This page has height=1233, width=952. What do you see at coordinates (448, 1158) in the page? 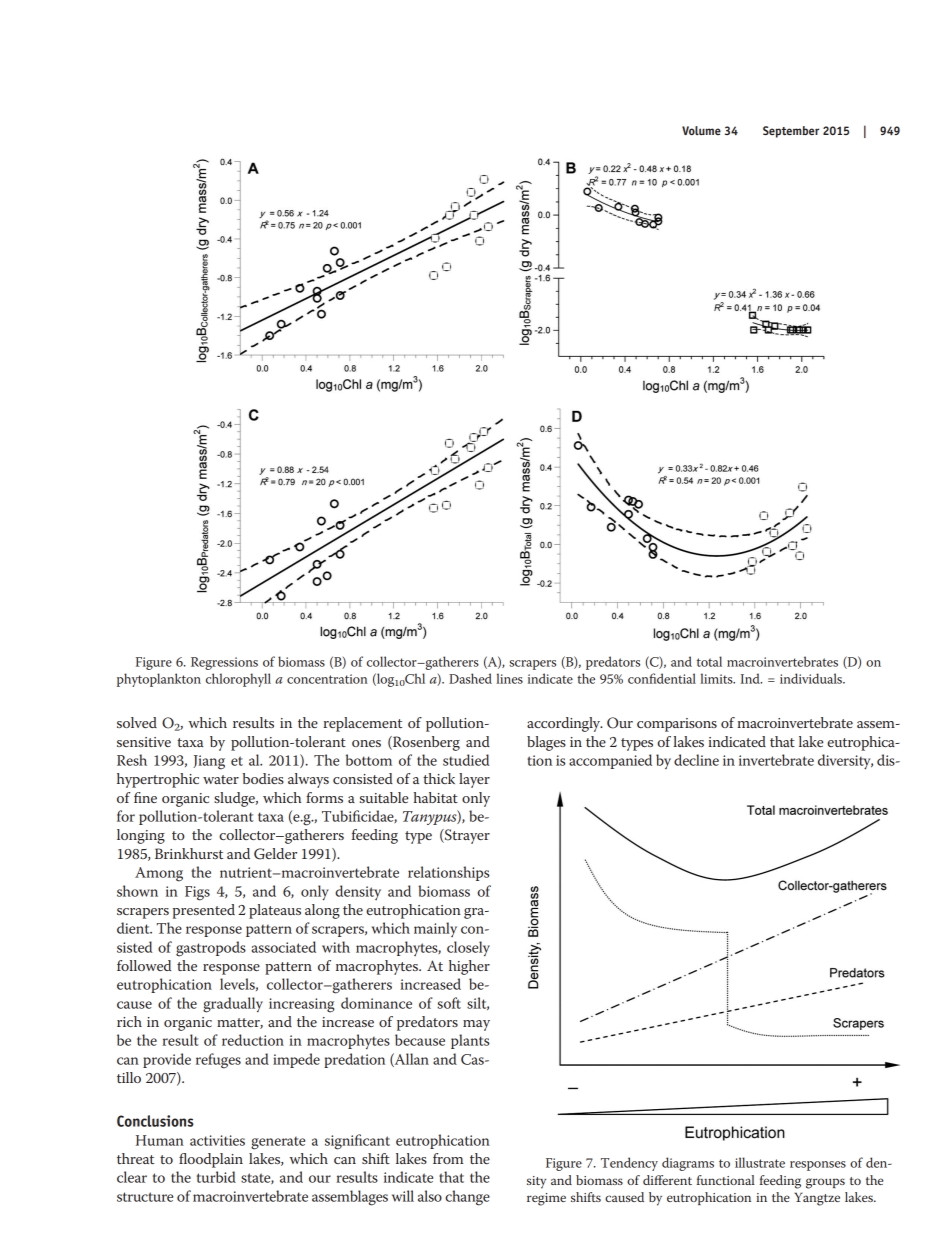
I see `from` at bounding box center [448, 1158].
